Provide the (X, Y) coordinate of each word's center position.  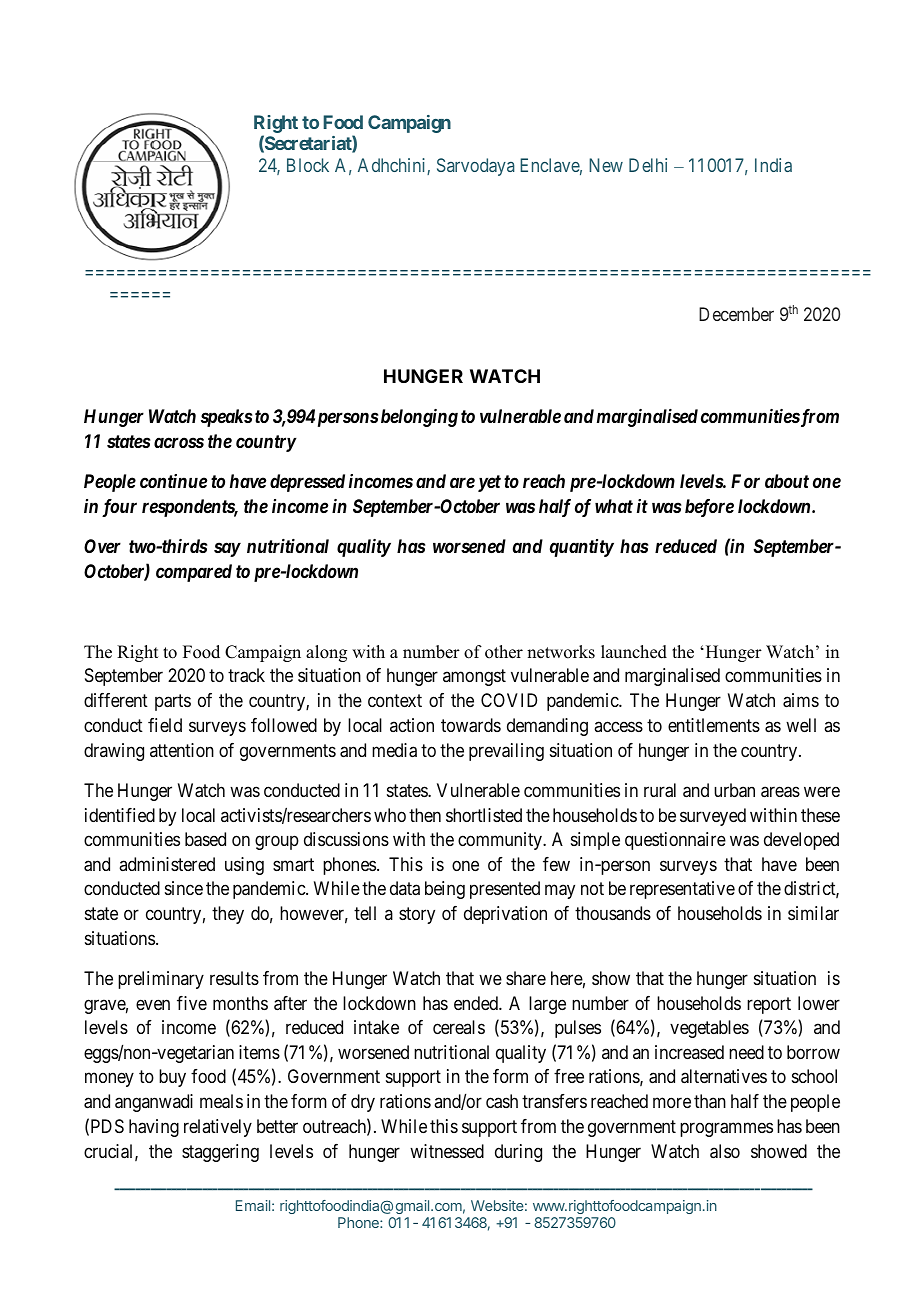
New (606, 165)
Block (308, 165)
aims (801, 700)
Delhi (648, 165)
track (246, 675)
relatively (218, 1128)
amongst (474, 678)
